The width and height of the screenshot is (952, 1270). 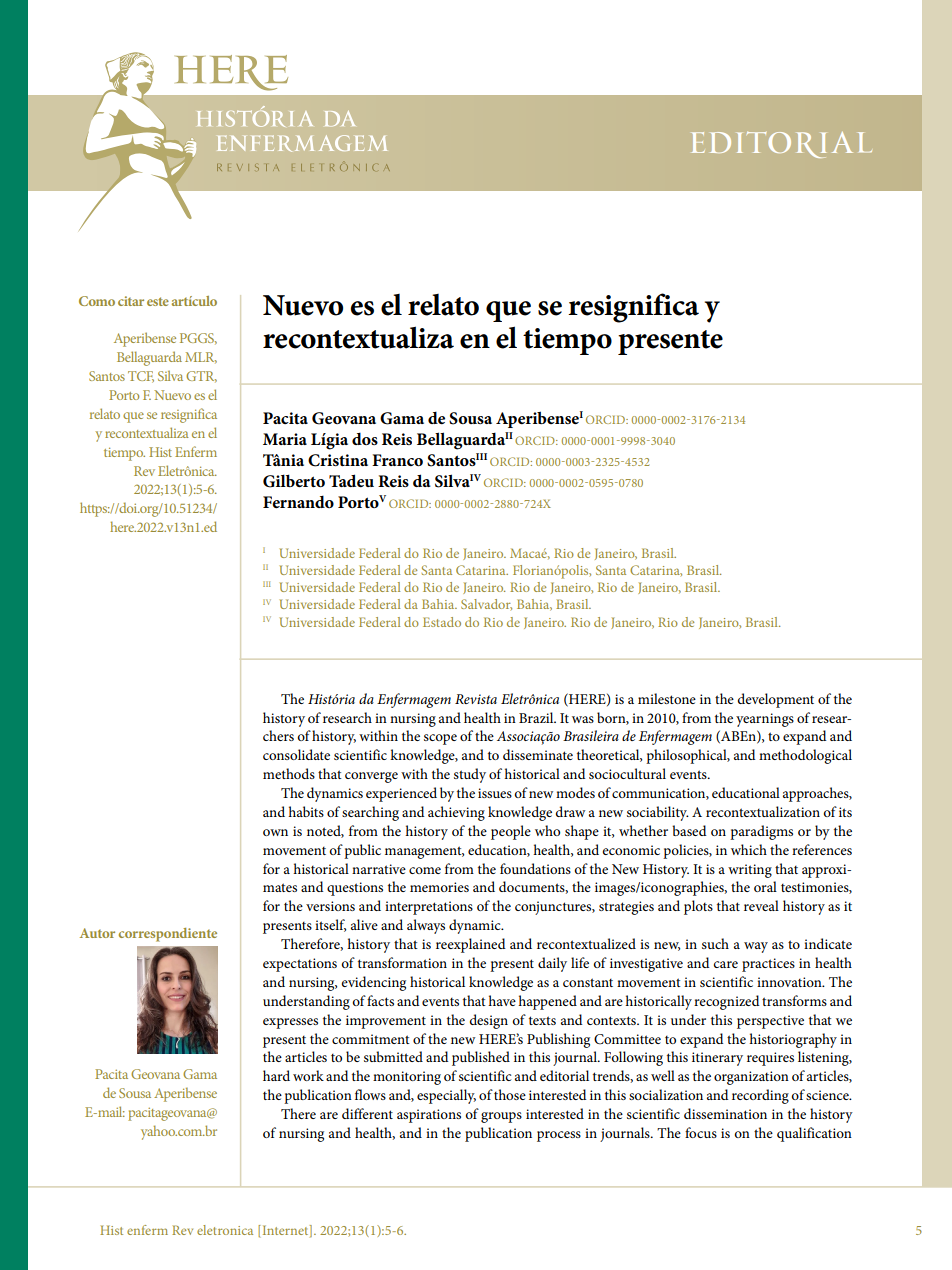 What do you see at coordinates (776, 700) in the screenshot?
I see `development` at bounding box center [776, 700].
